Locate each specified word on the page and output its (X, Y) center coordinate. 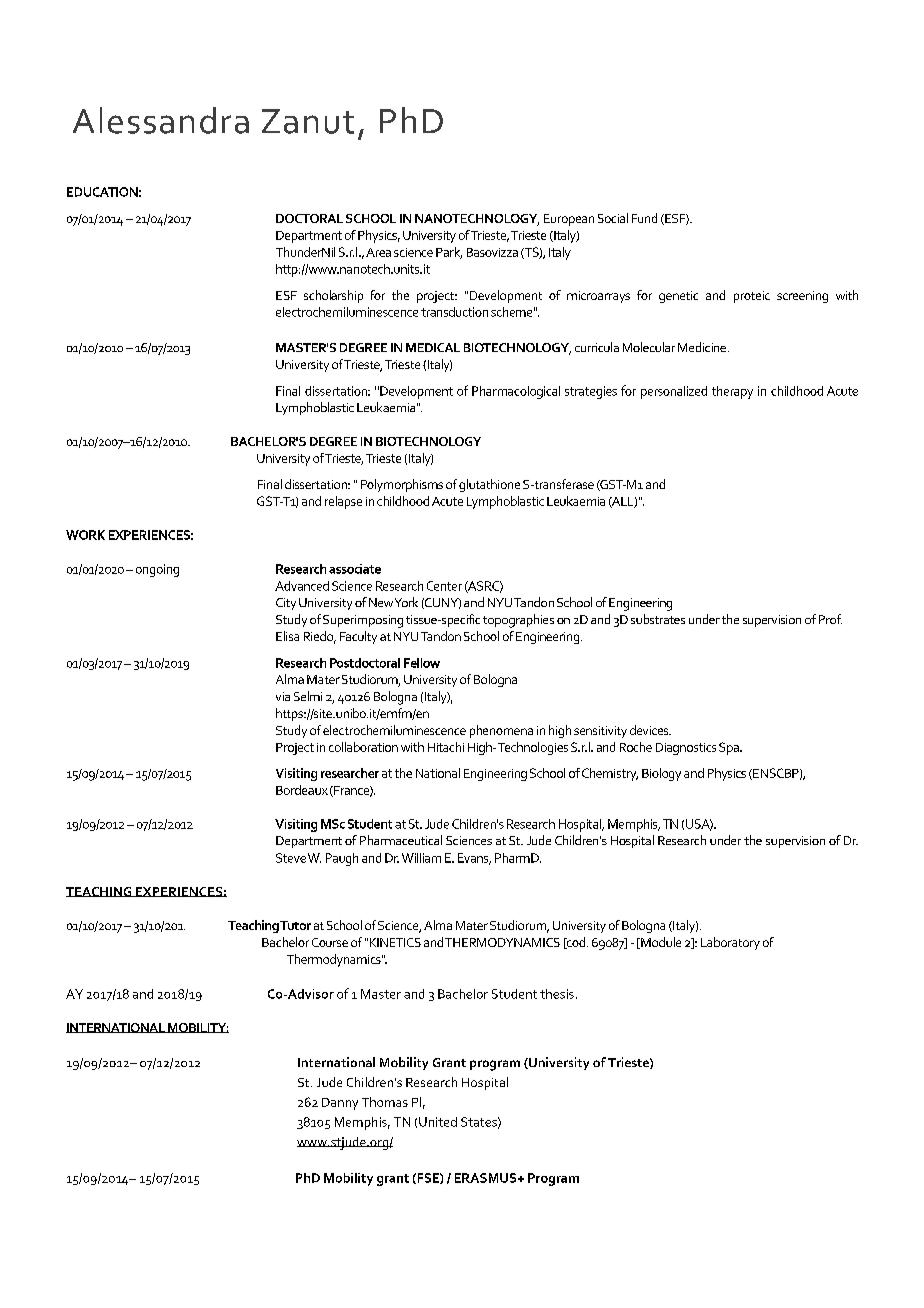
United (438, 1122)
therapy (732, 392)
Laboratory (730, 943)
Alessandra (161, 120)
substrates (658, 619)
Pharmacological (516, 392)
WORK (85, 535)
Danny (340, 1104)
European (569, 220)
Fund (644, 218)
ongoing (157, 570)
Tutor (295, 925)
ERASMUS (487, 1178)
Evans (474, 859)
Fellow (422, 663)
